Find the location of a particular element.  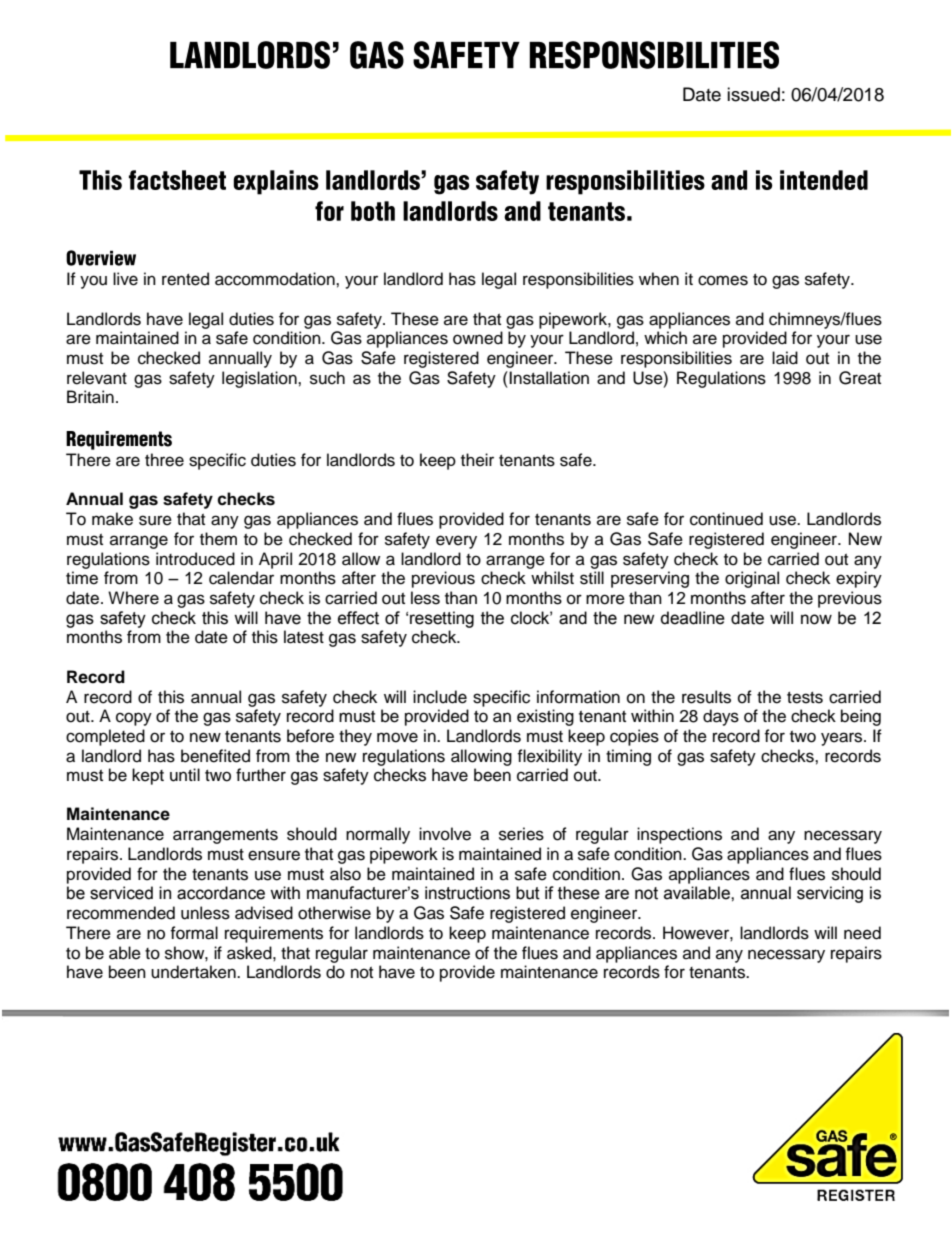

formal is located at coordinates (194, 933).
